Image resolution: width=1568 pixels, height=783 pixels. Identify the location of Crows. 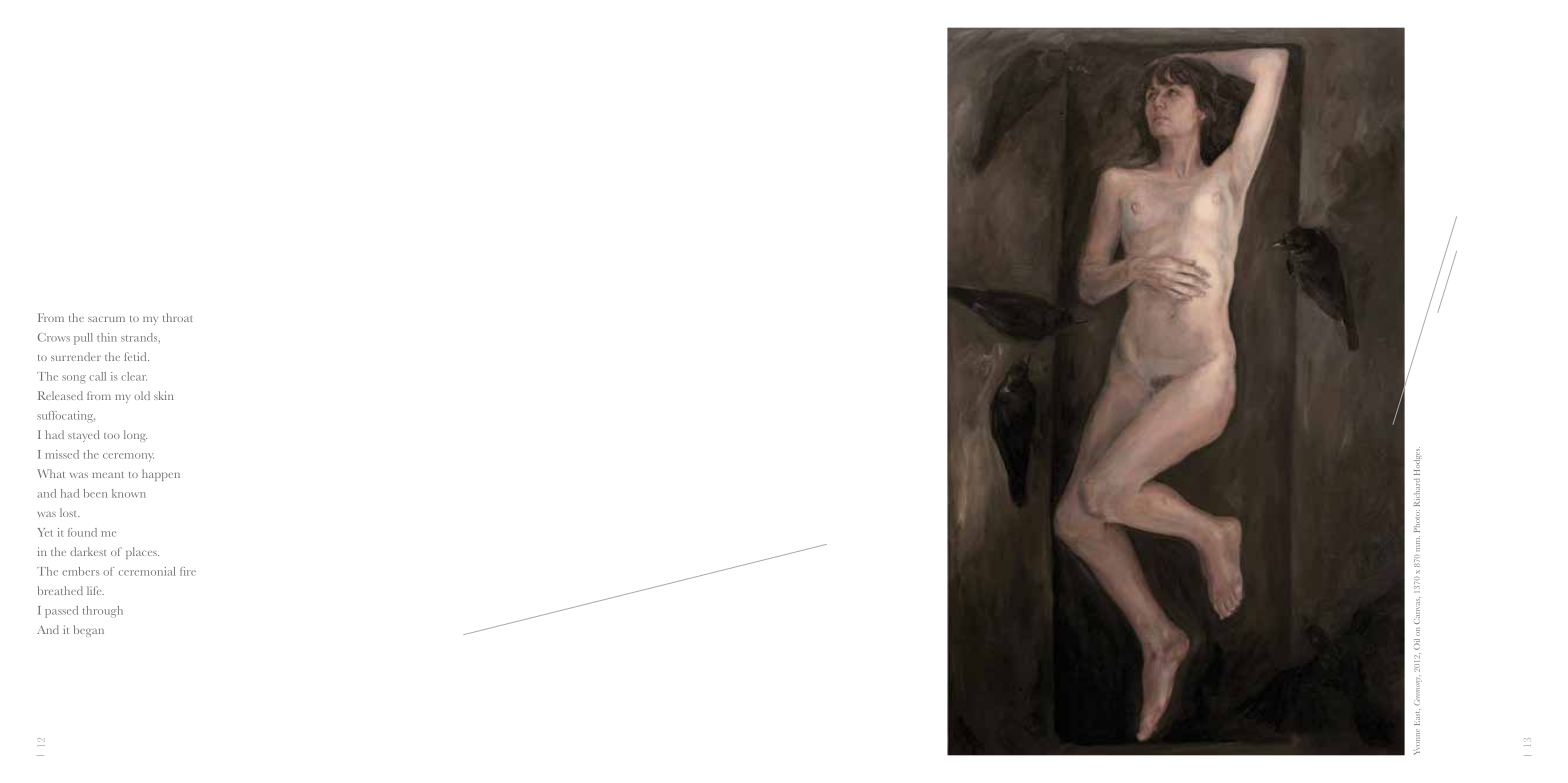
(54, 337).
